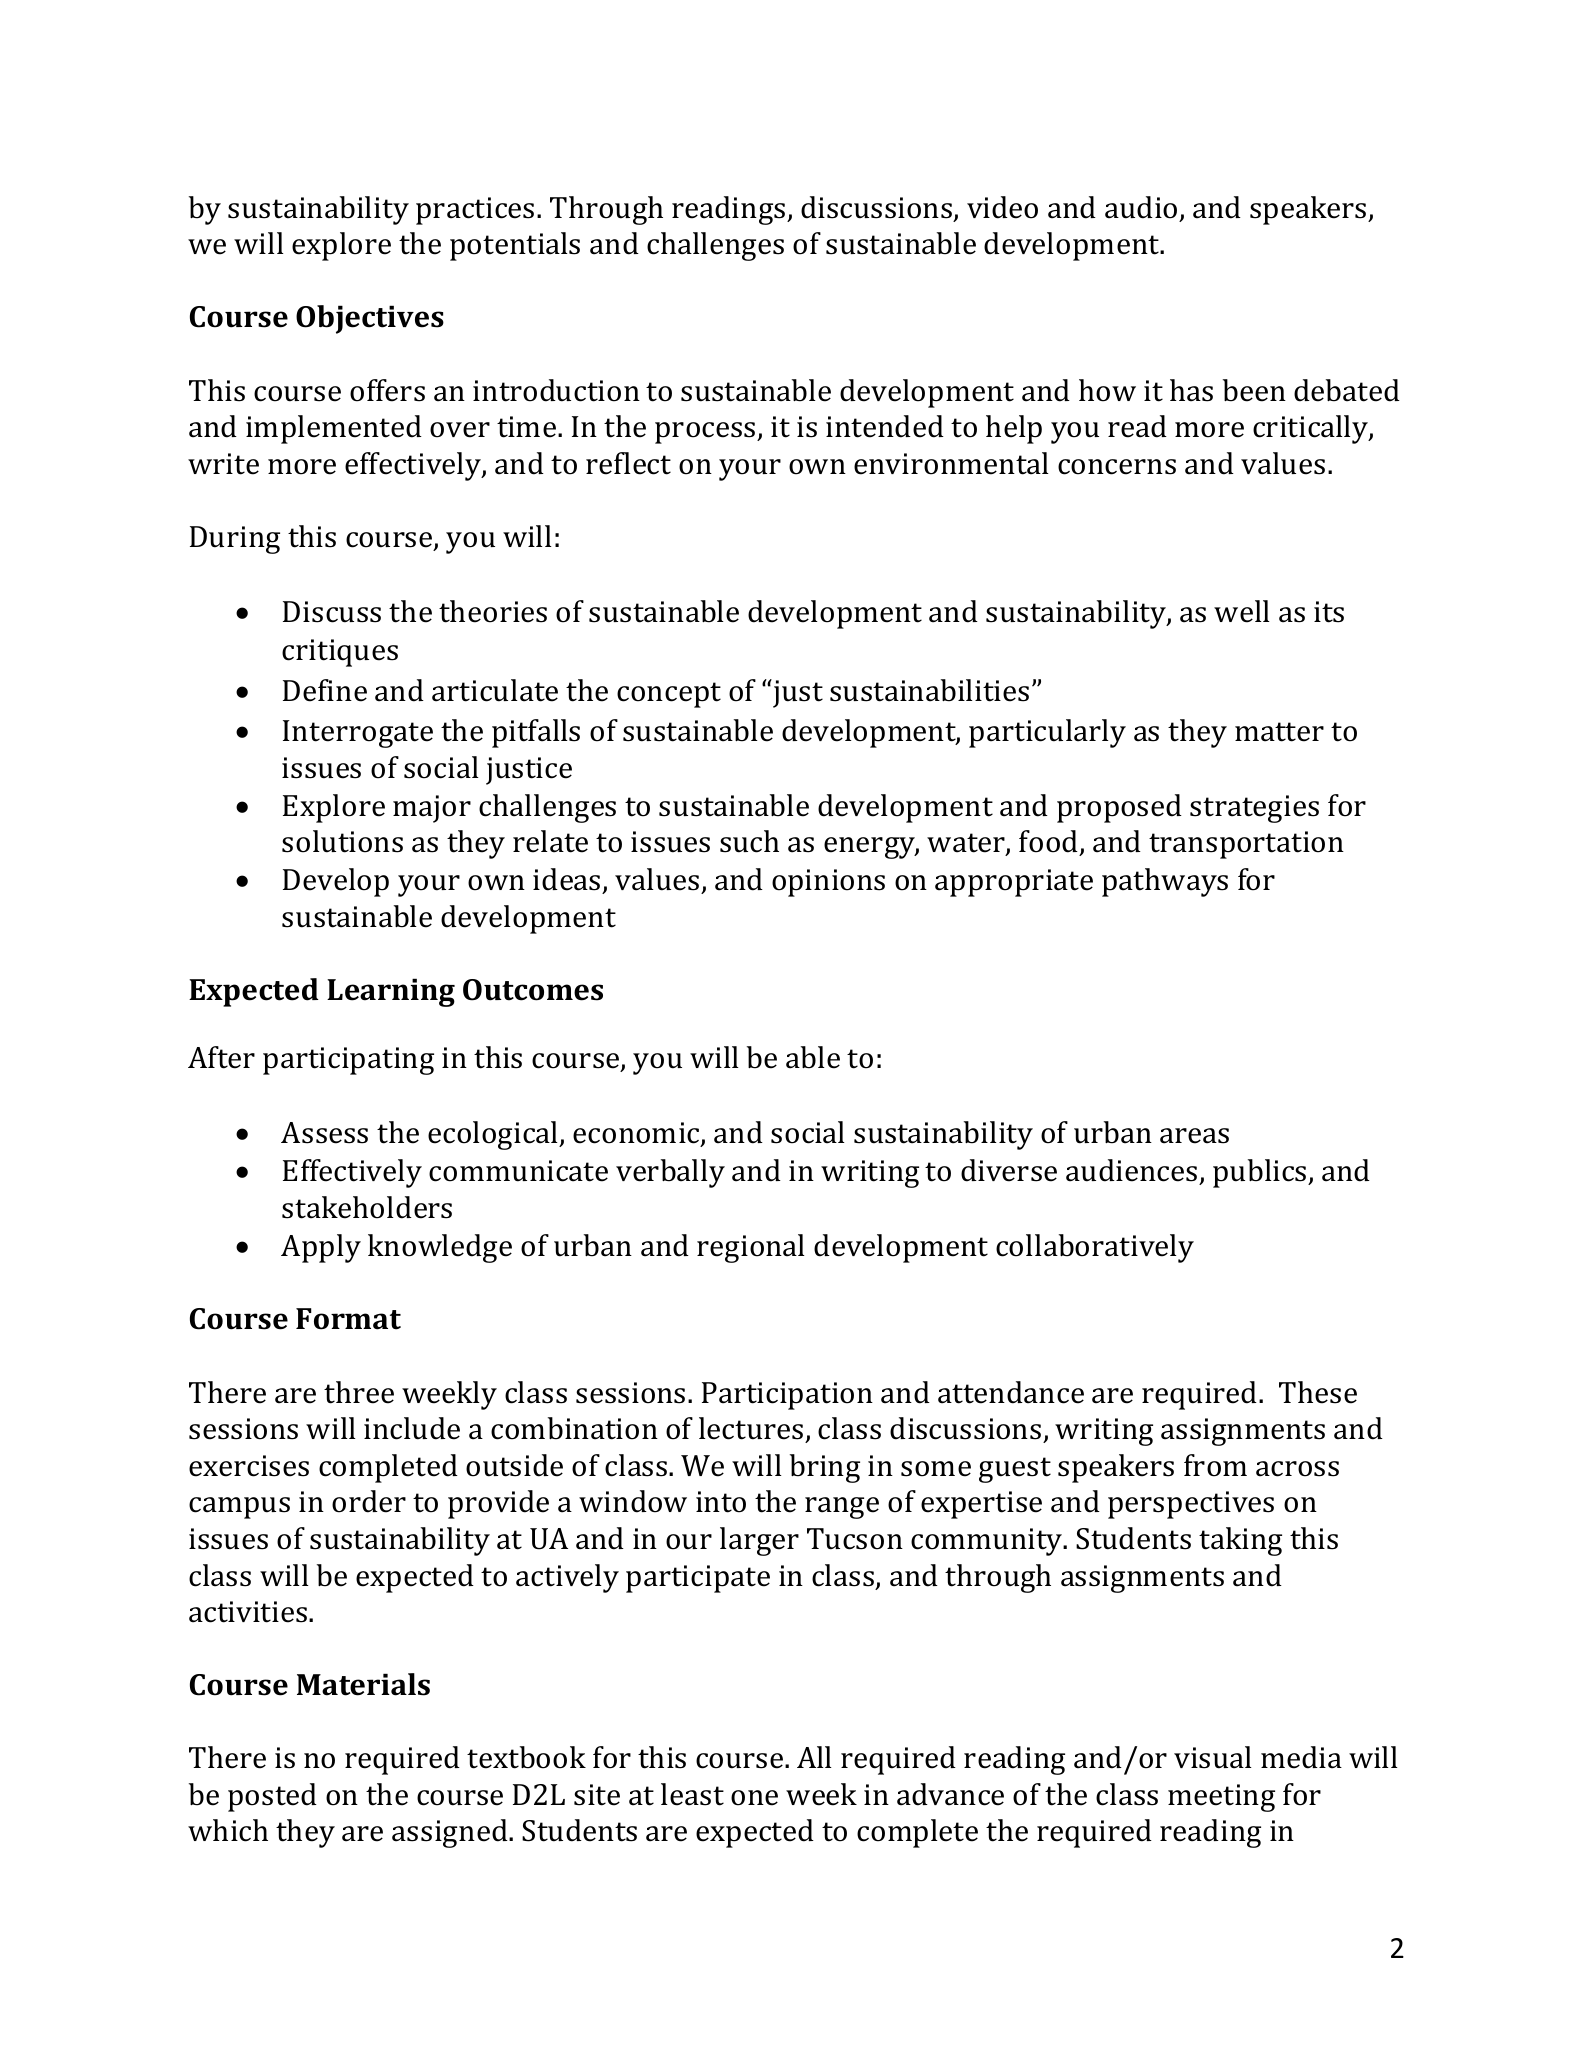 The width and height of the page is (1591, 2059). Describe the element at coordinates (1141, 207) in the page. I see `audio` at that location.
